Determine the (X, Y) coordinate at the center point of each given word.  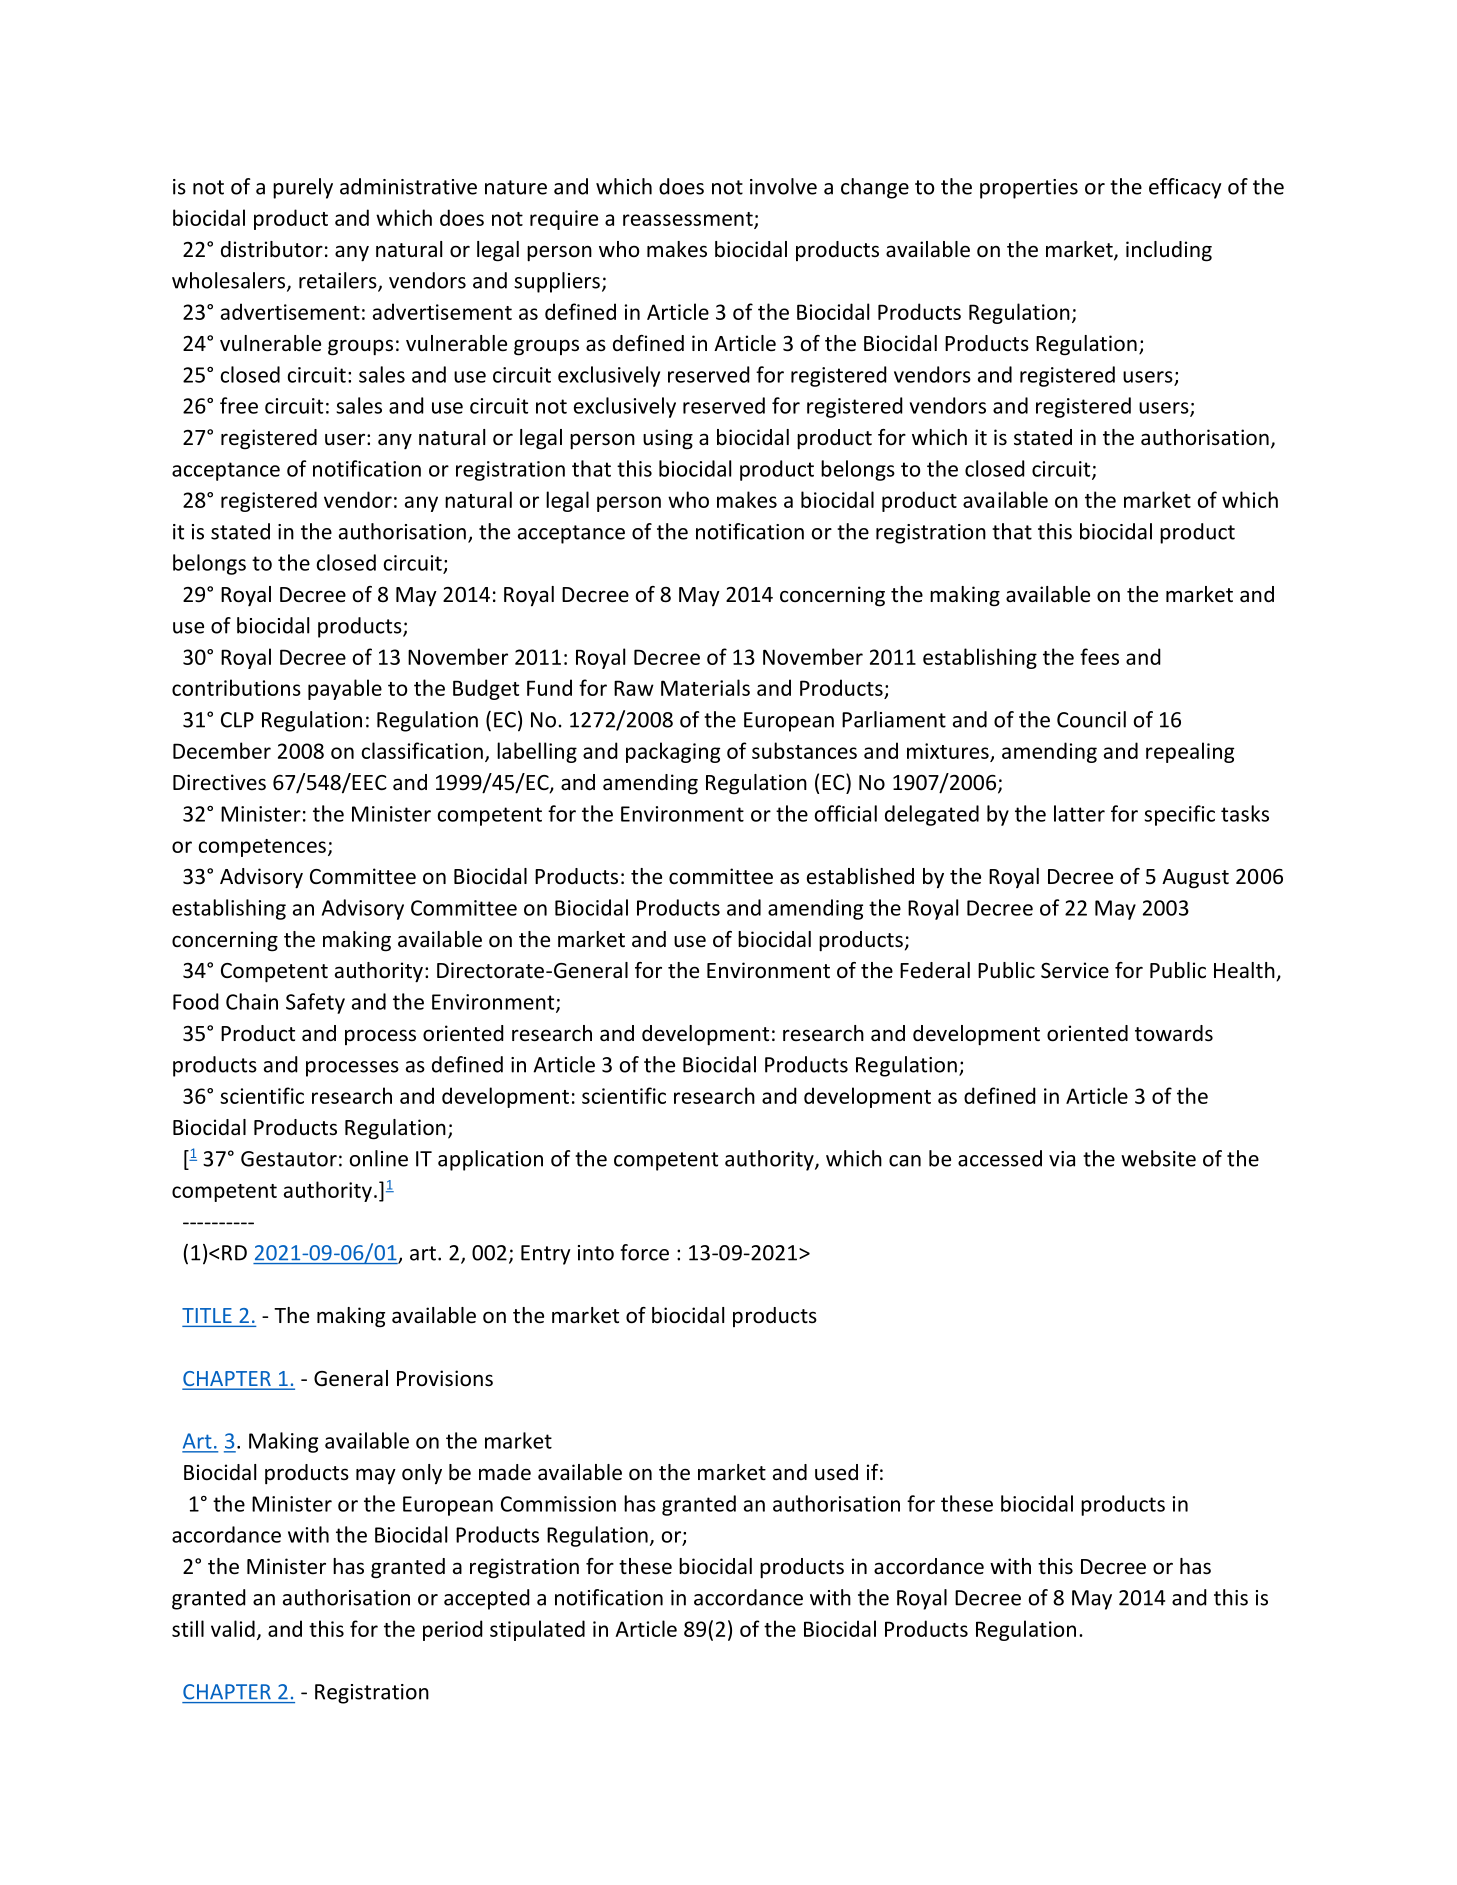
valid (233, 1628)
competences (262, 848)
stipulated (537, 1630)
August (1195, 879)
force (644, 1252)
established (860, 876)
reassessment (689, 220)
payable (345, 689)
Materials (705, 687)
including (1169, 251)
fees (1099, 656)
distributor (272, 249)
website (1158, 1158)
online (379, 1158)
